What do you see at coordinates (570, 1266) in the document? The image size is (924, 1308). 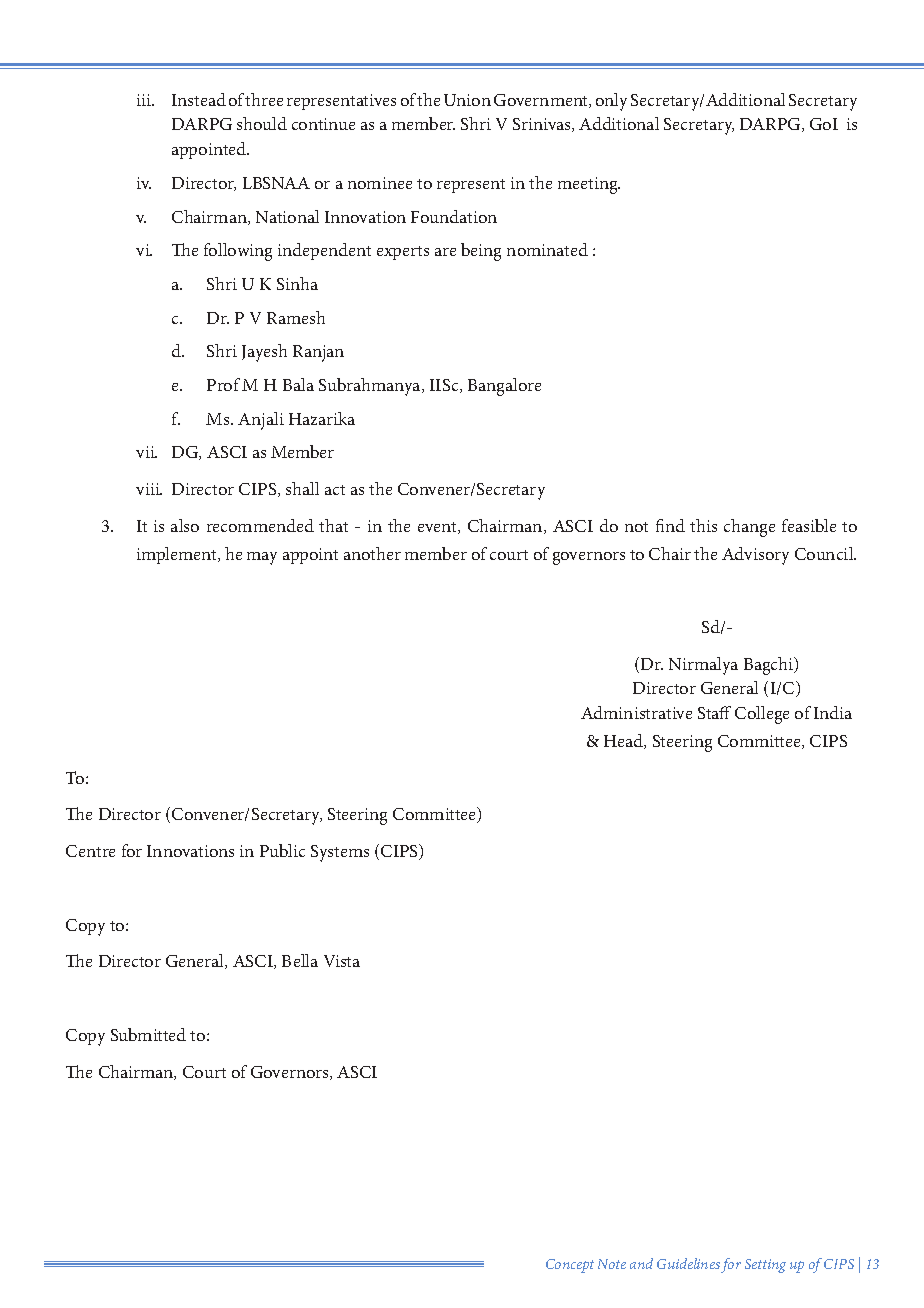 I see `Concept` at bounding box center [570, 1266].
